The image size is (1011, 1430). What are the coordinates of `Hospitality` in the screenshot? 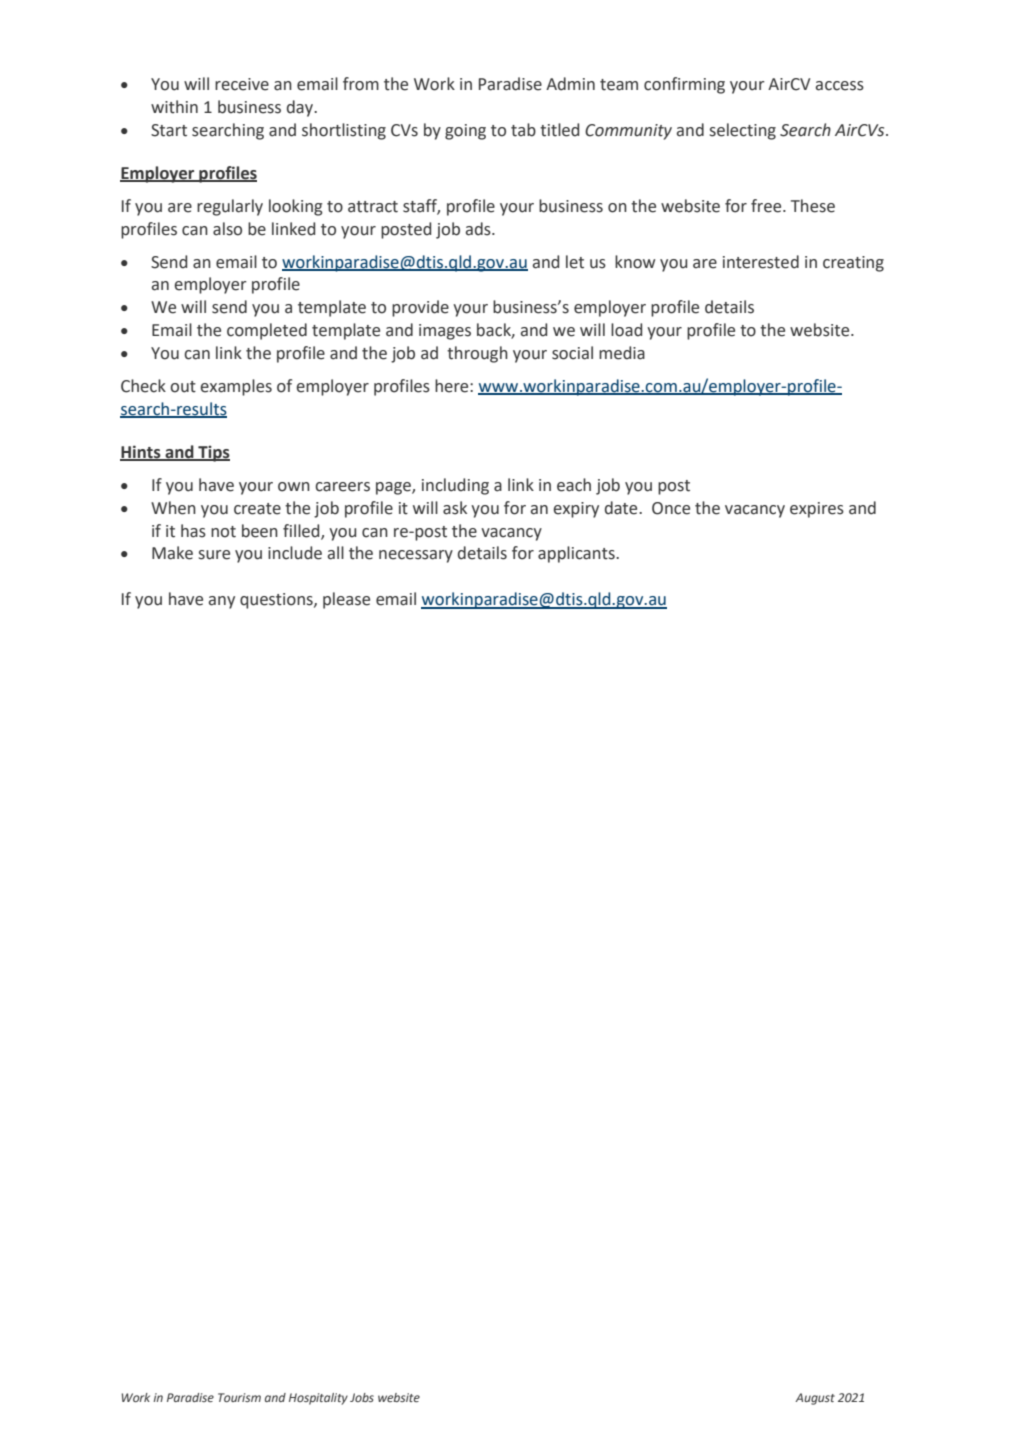 It's located at (318, 1399).
